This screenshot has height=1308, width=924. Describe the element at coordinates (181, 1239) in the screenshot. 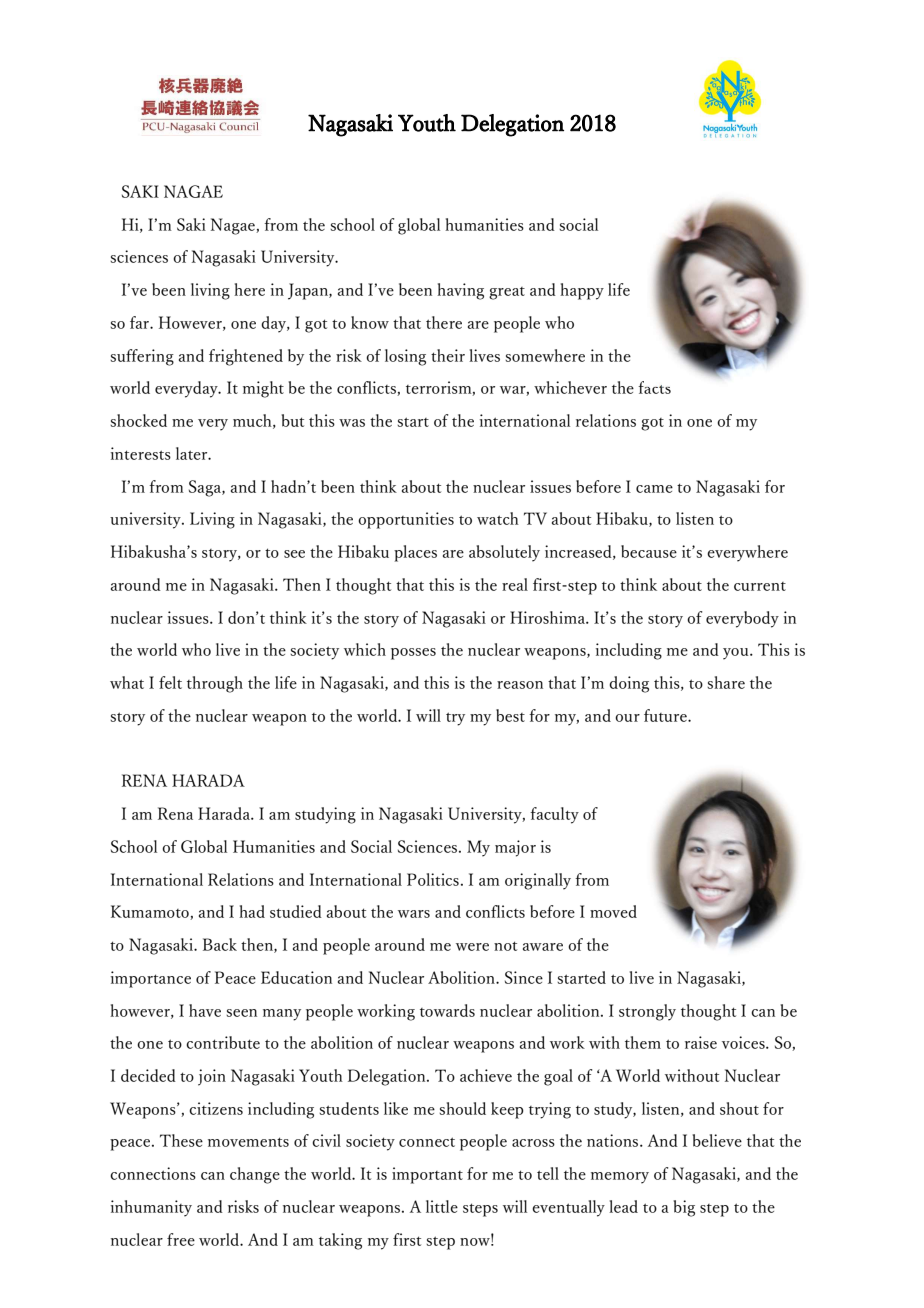

I see `free` at that location.
